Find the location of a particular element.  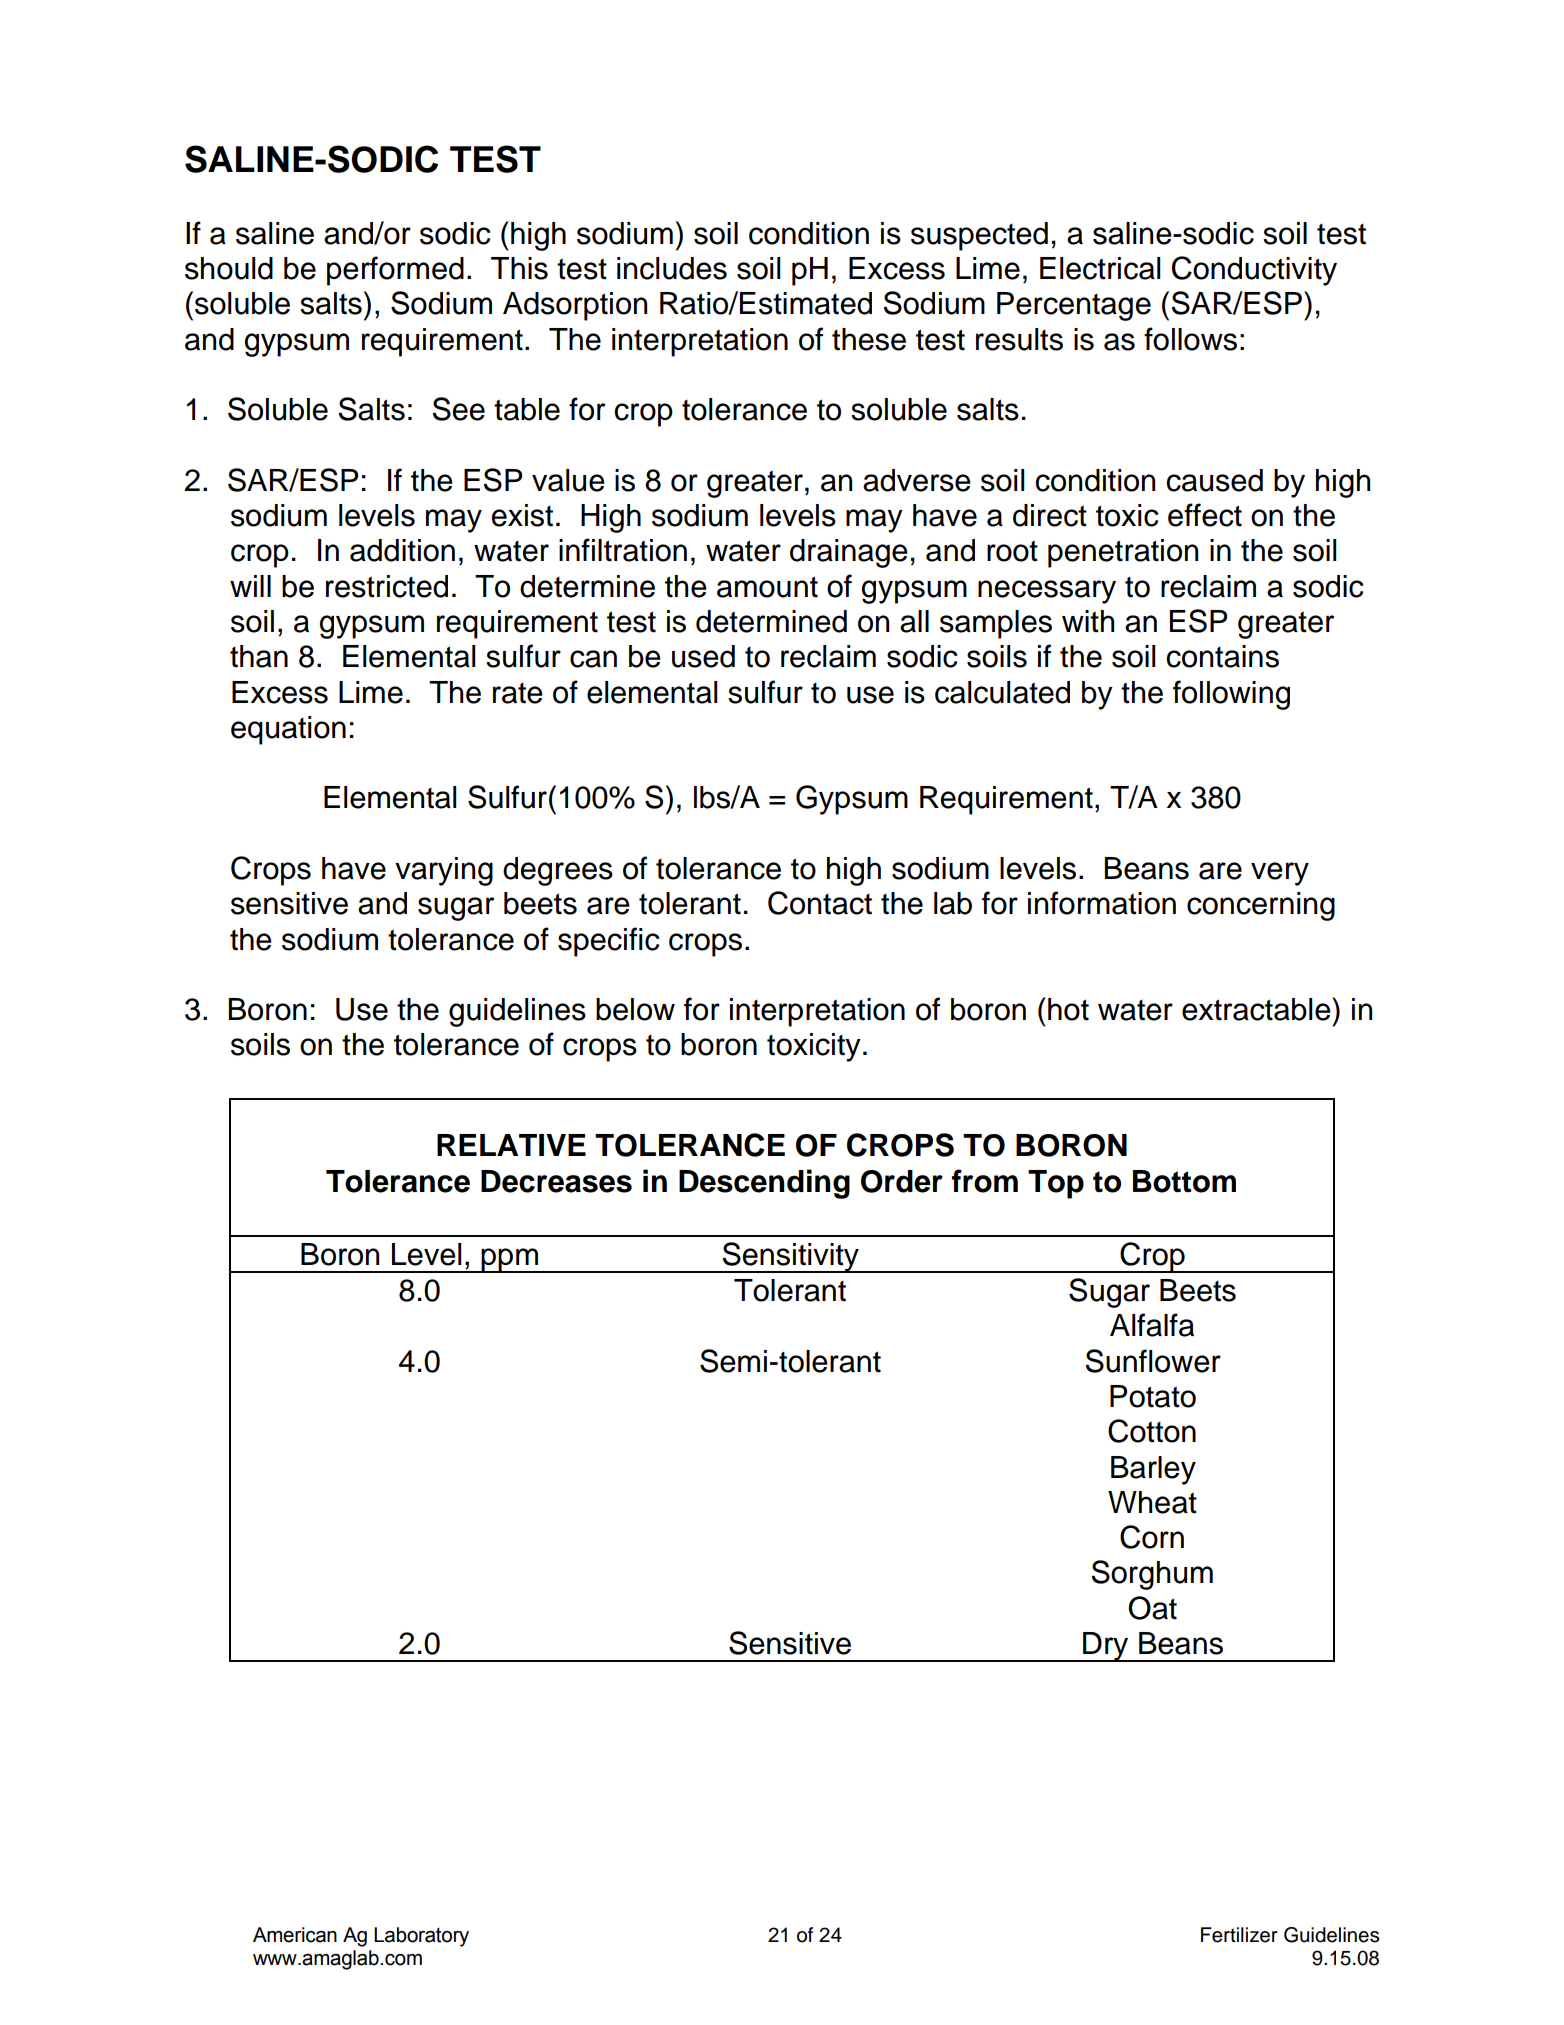

equation is located at coordinates (288, 730).
